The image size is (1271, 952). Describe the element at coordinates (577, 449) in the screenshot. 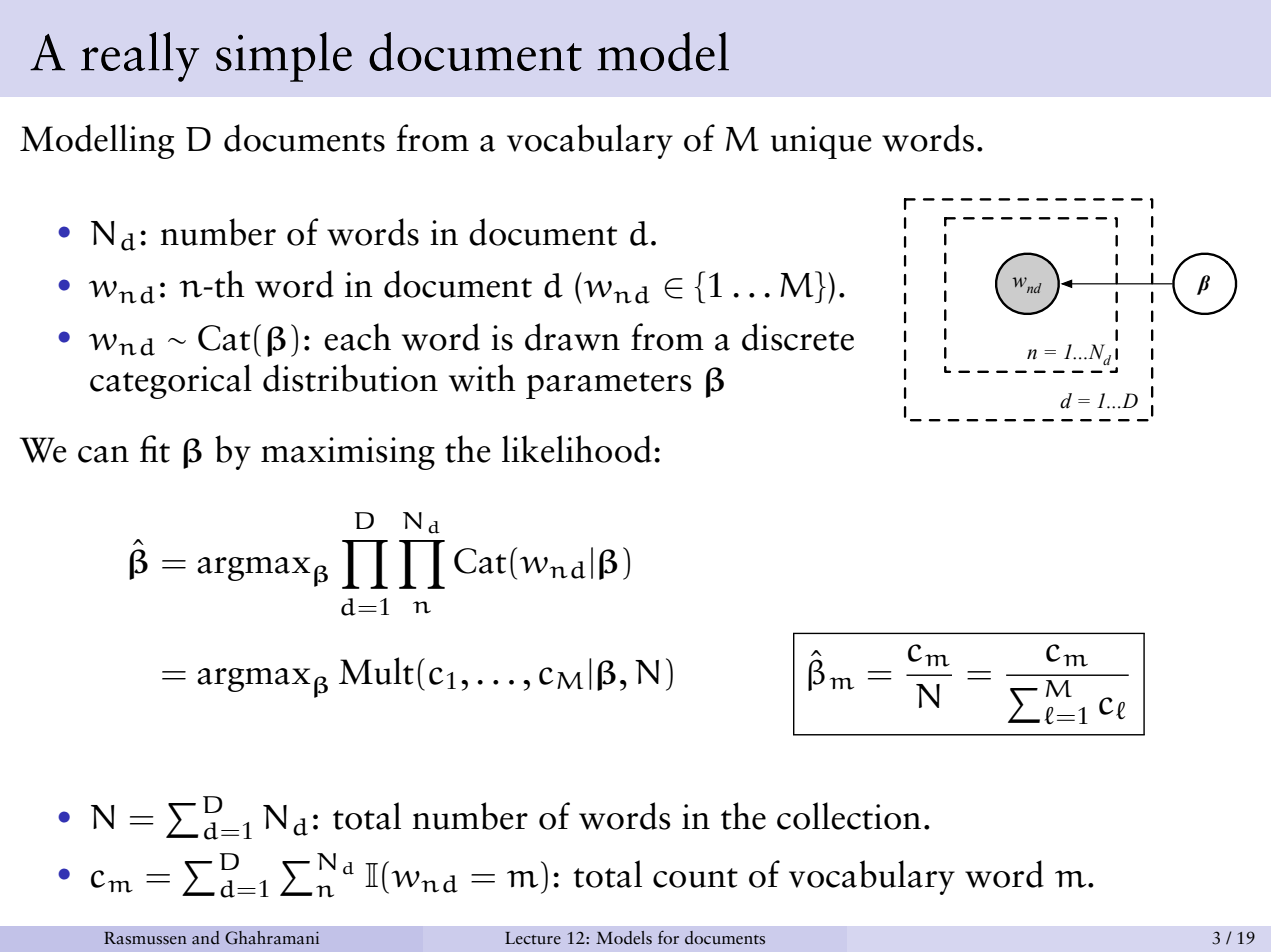

I see `likelihood` at that location.
